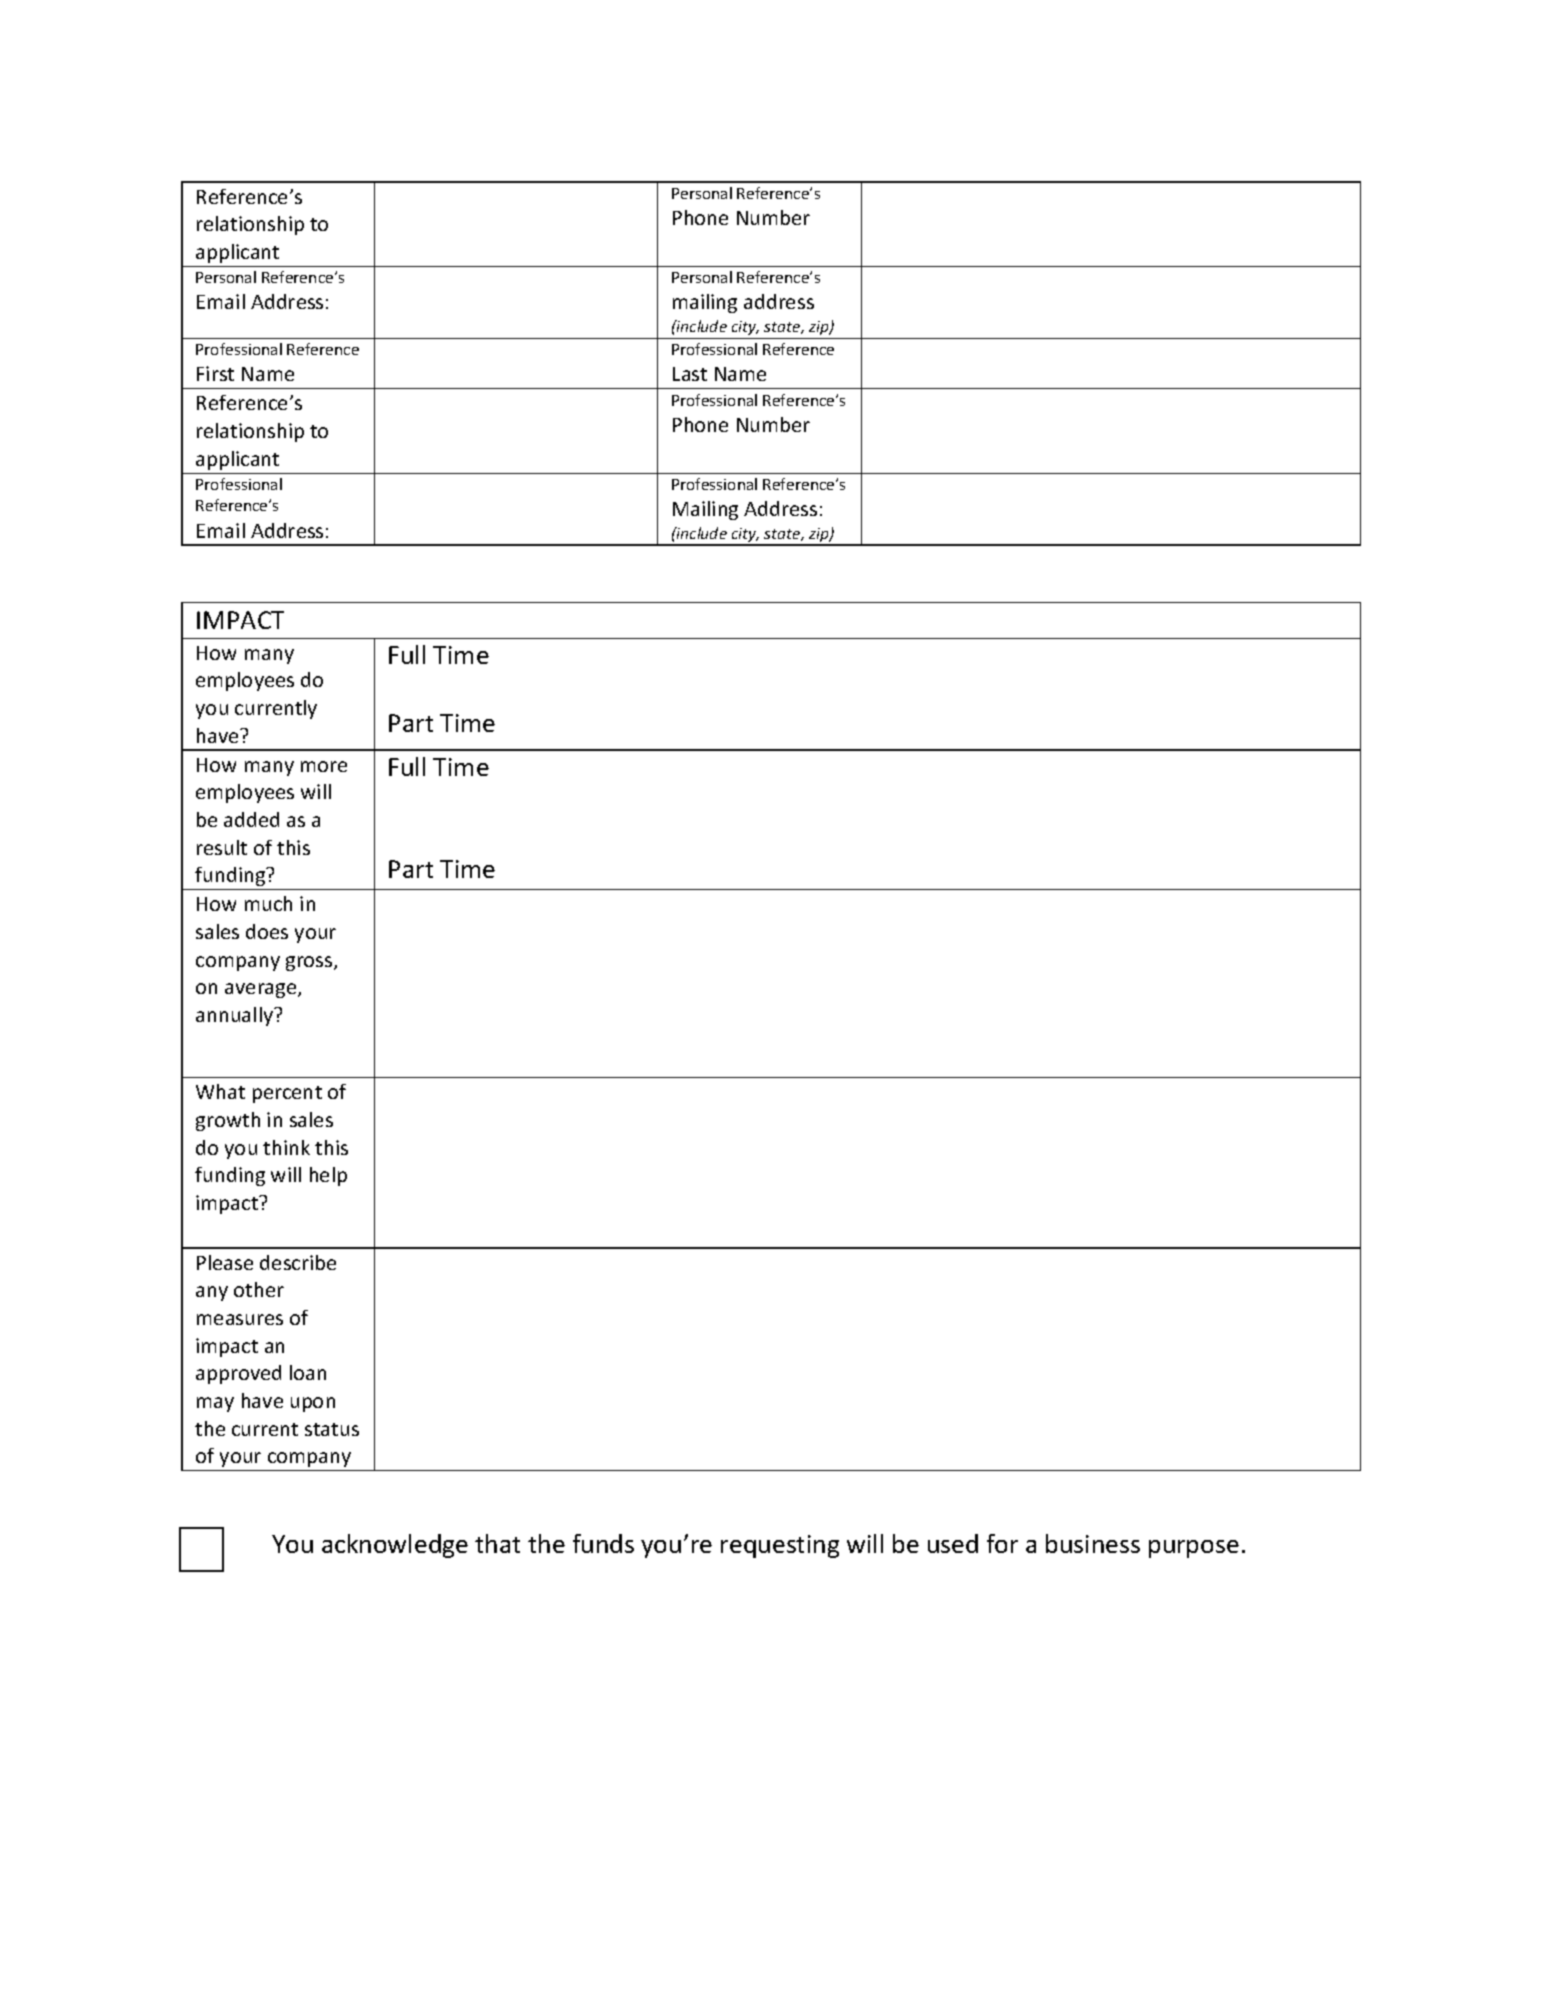 The height and width of the image is (1995, 1542). I want to click on business, so click(1093, 1543).
